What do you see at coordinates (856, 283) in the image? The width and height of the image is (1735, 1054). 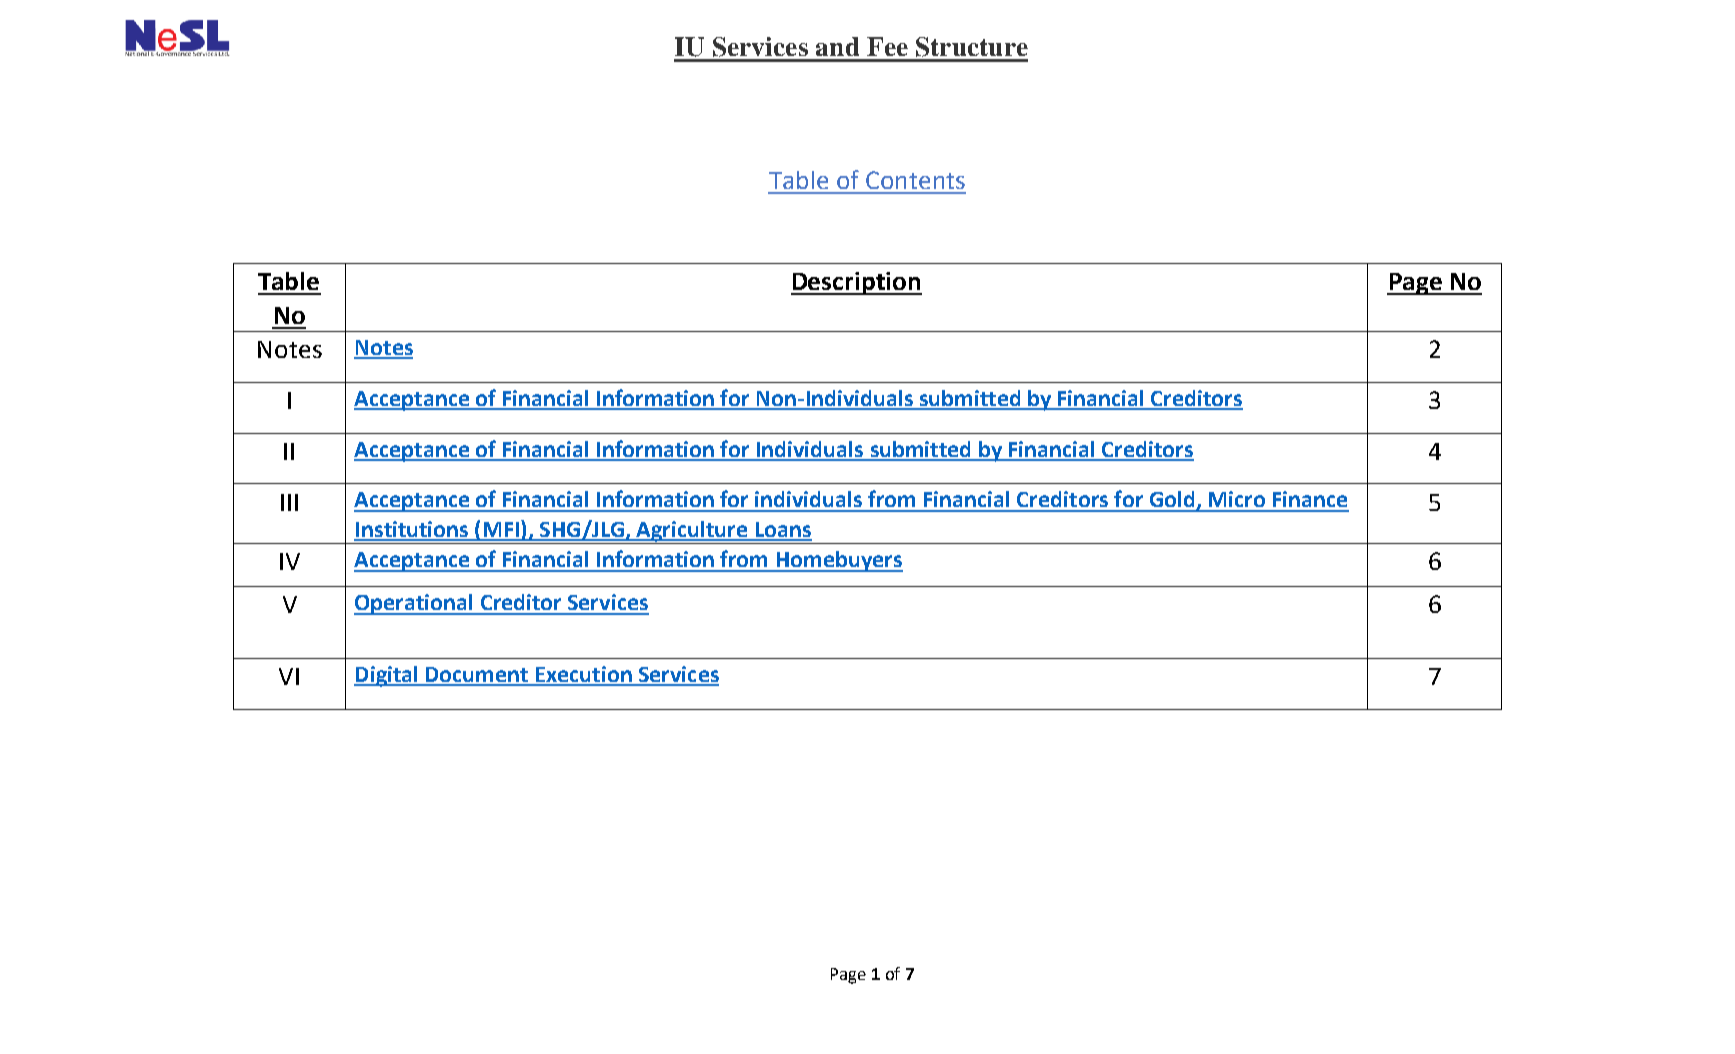 I see `Description` at bounding box center [856, 283].
